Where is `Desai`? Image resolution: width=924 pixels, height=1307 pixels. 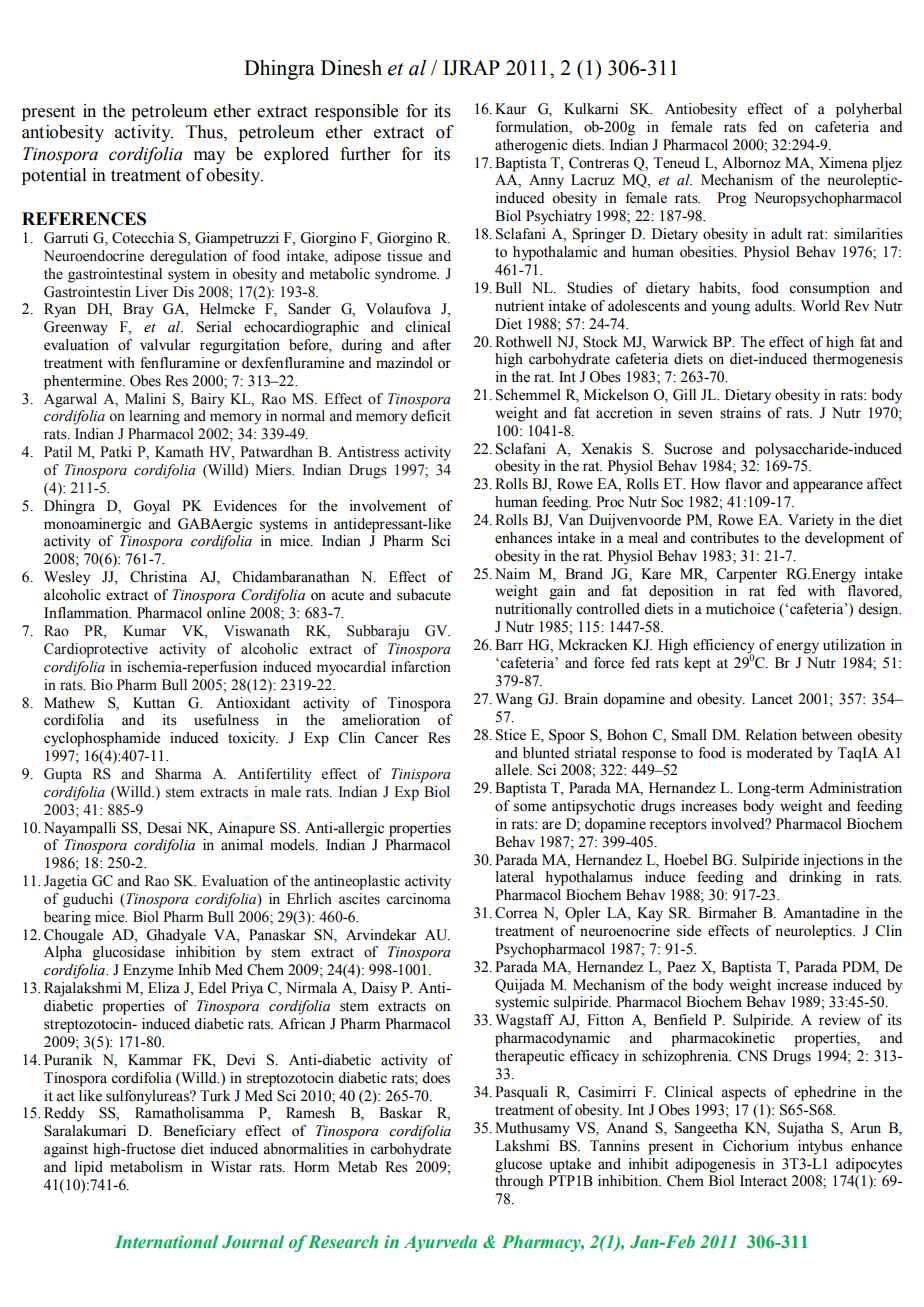 Desai is located at coordinates (164, 828).
